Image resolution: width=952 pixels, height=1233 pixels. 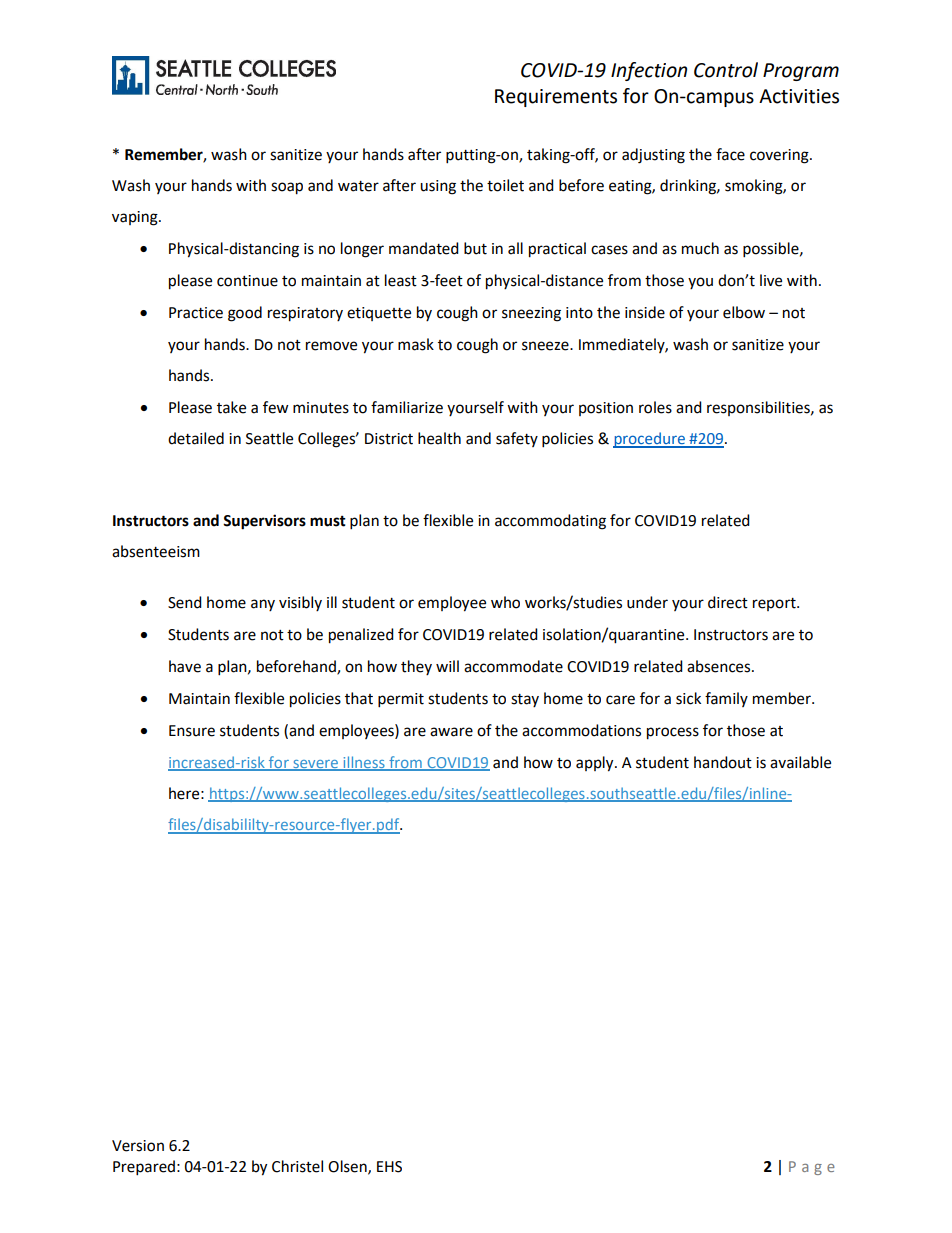 What do you see at coordinates (416, 344) in the screenshot?
I see `mask` at bounding box center [416, 344].
